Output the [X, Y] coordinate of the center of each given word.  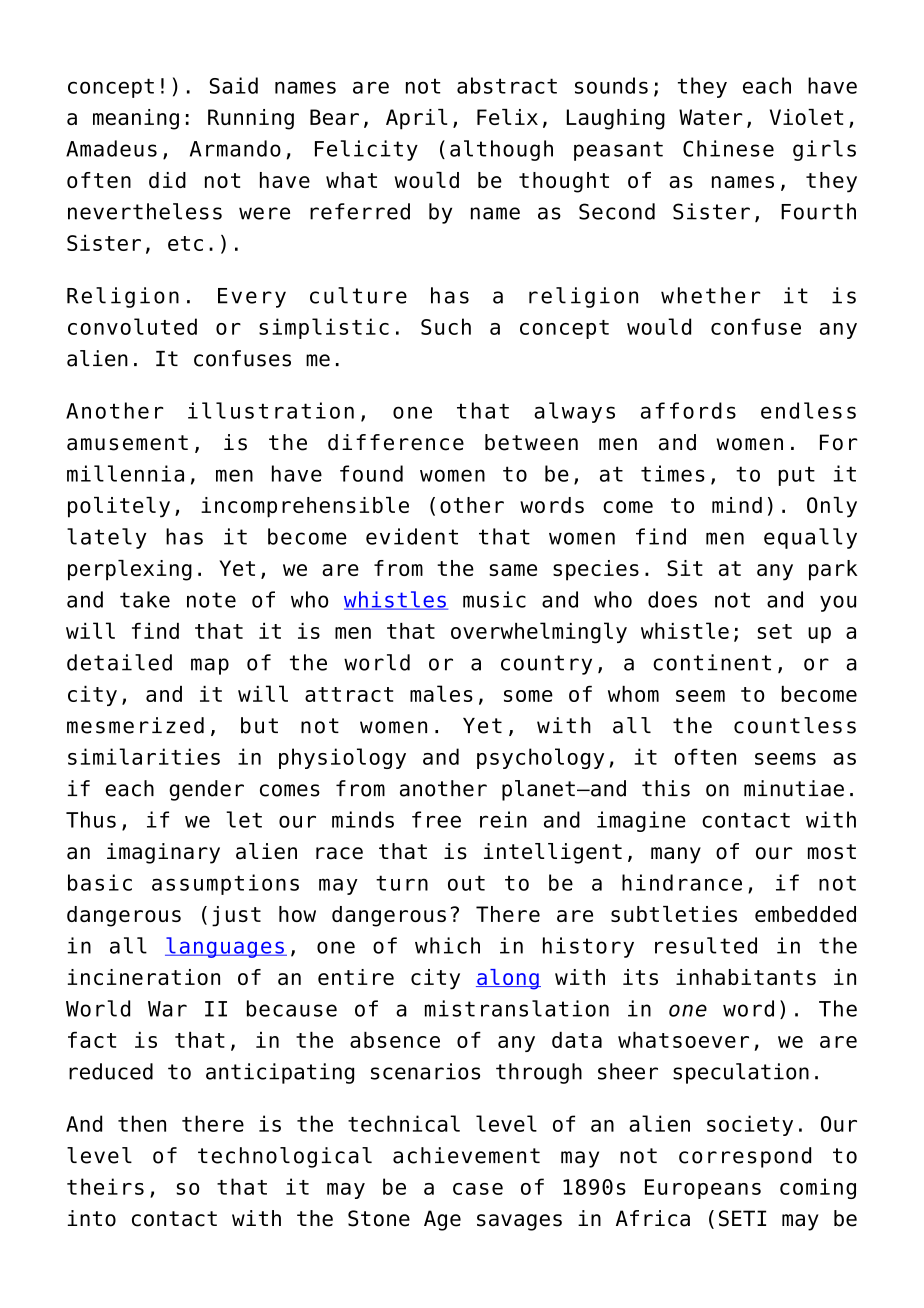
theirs [105, 1186]
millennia [125, 473]
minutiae [794, 788]
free [436, 819]
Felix [507, 117]
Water [711, 117]
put [797, 476]
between [531, 442]
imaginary [163, 853]
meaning [136, 119]
